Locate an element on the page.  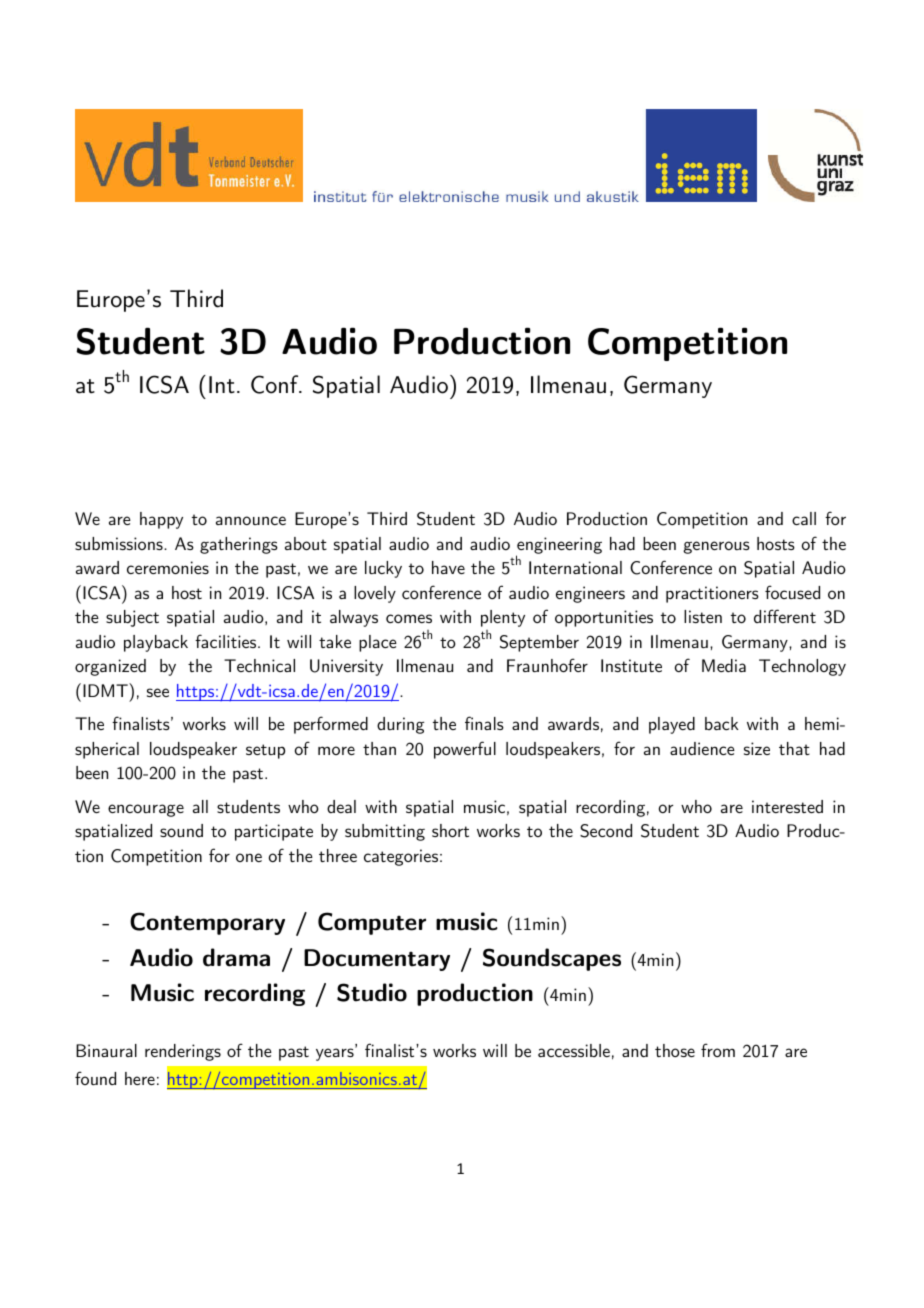
years is located at coordinates (336, 1054).
